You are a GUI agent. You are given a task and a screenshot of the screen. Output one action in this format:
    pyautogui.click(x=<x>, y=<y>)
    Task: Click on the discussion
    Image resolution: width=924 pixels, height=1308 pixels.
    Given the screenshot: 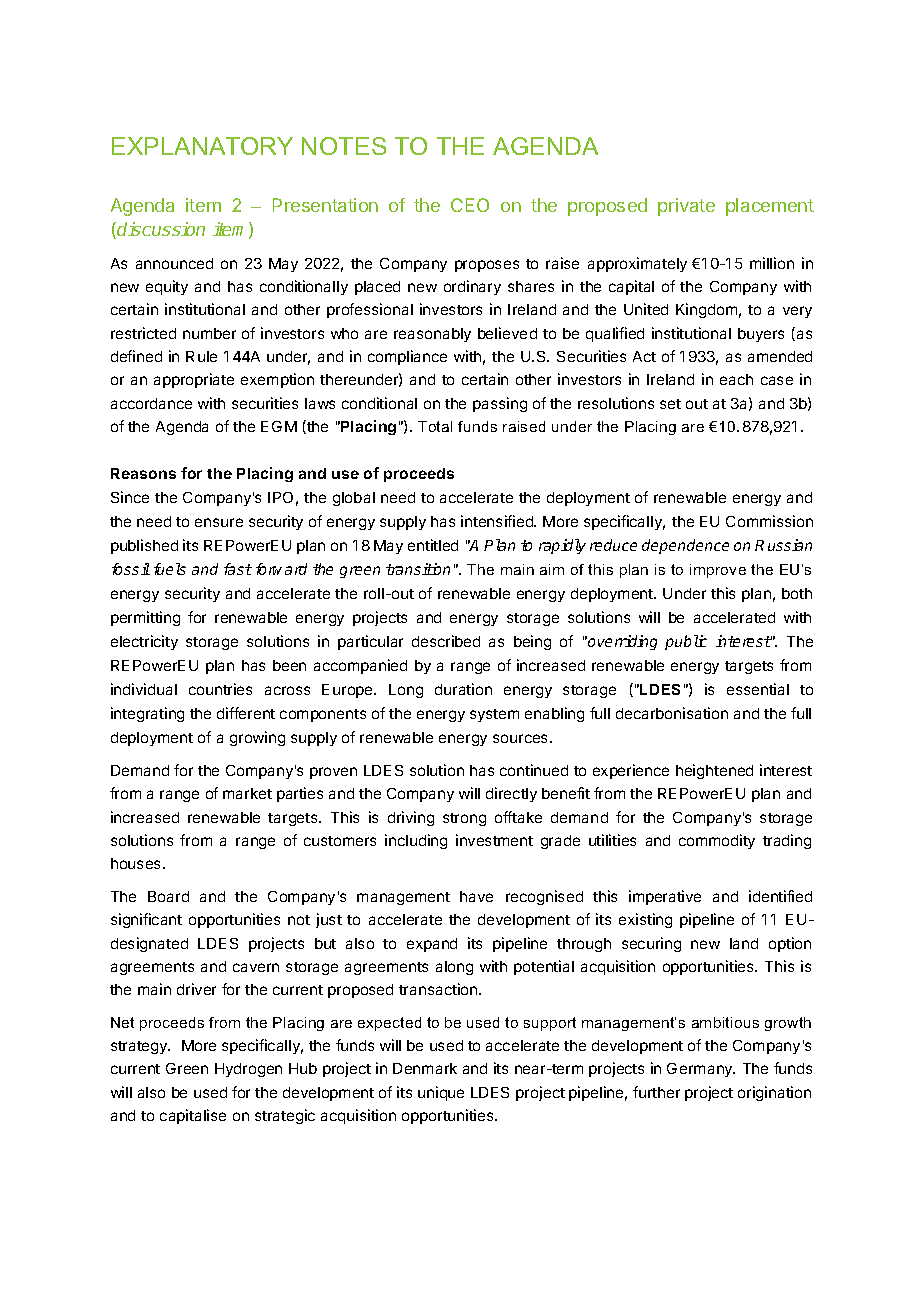 What is the action you would take?
    pyautogui.click(x=161, y=229)
